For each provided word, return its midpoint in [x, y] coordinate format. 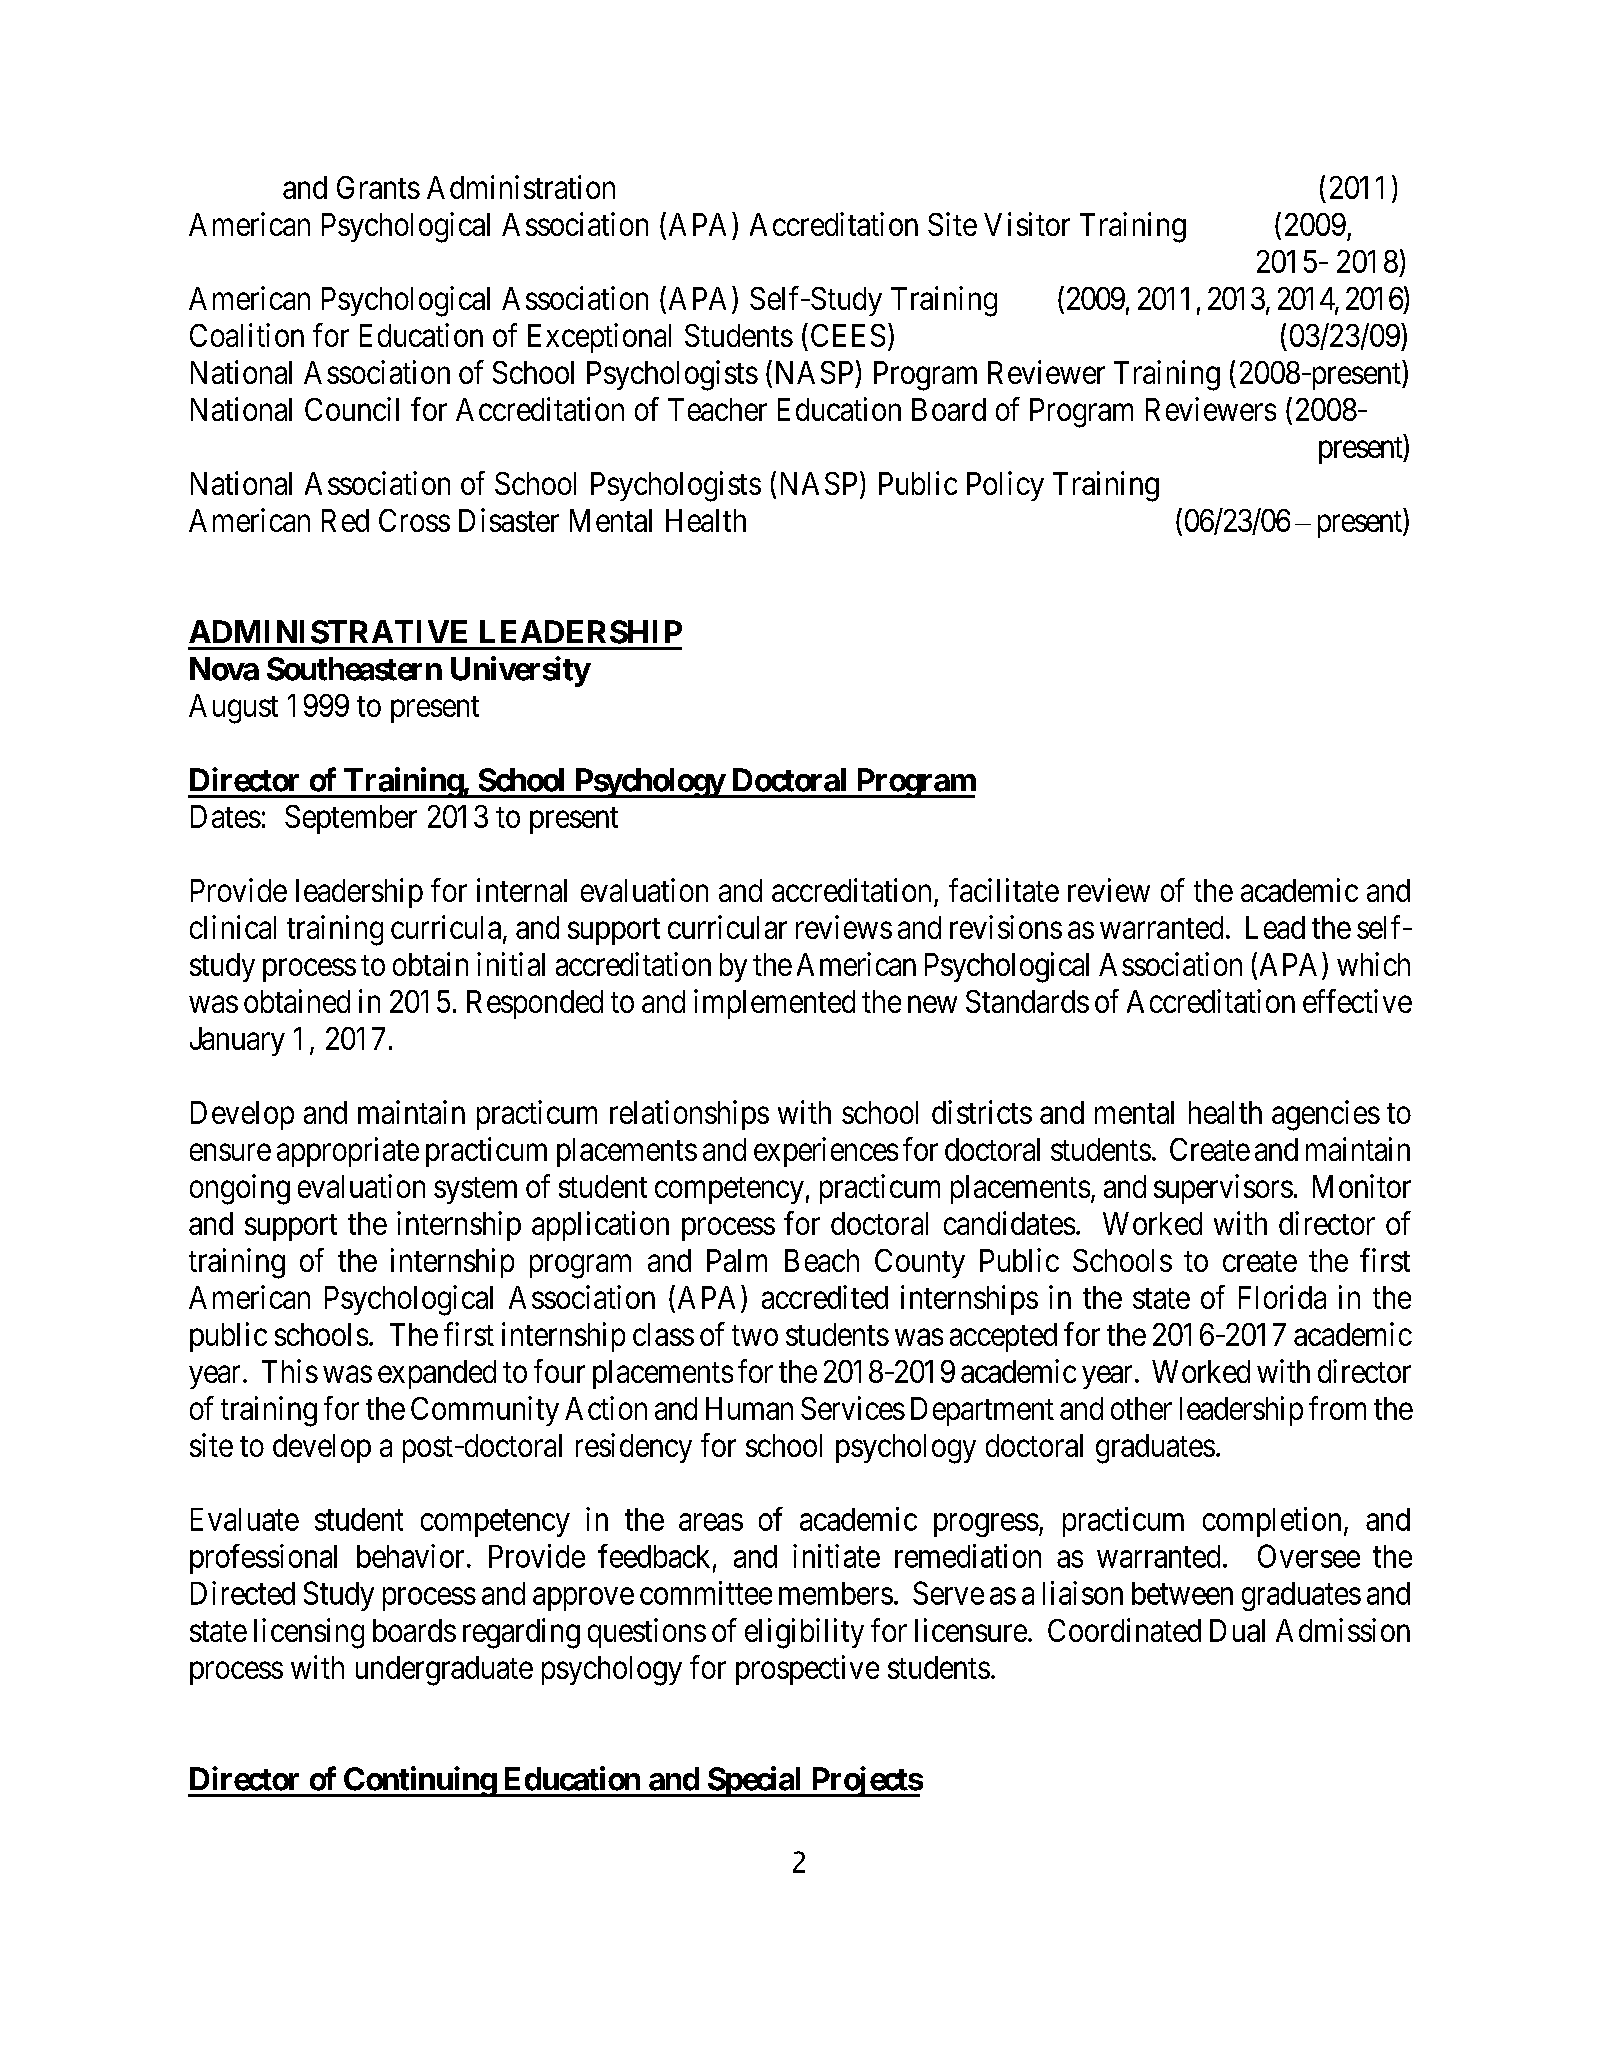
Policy [1005, 486]
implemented [774, 1004]
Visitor [1027, 224]
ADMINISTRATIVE [328, 632]
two [755, 1335]
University [520, 671]
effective [1357, 1001]
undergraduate [444, 1671]
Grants [378, 187]
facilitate [1004, 890]
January [237, 1041]
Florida [1282, 1297]
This [290, 1371]
